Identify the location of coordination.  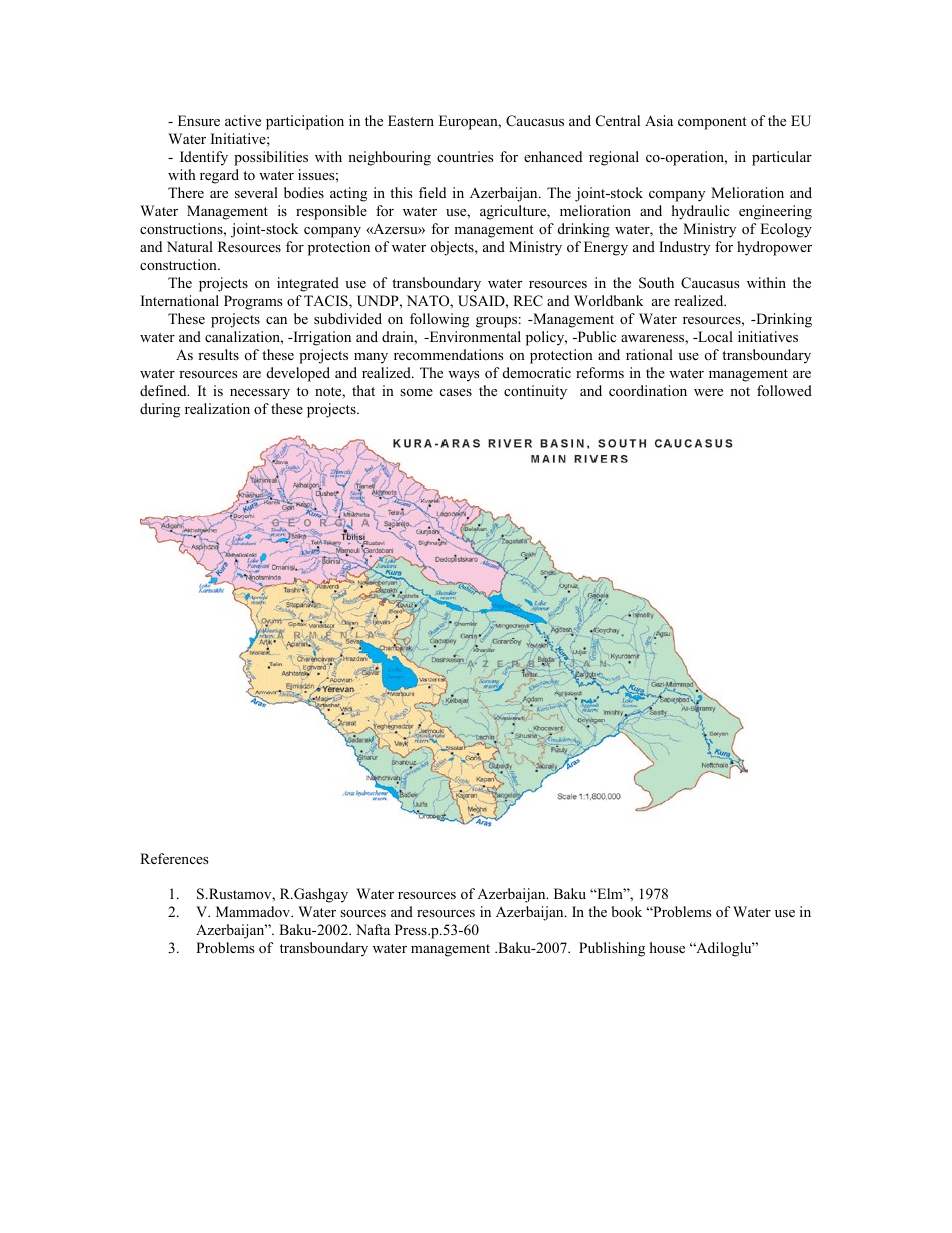
(648, 391).
